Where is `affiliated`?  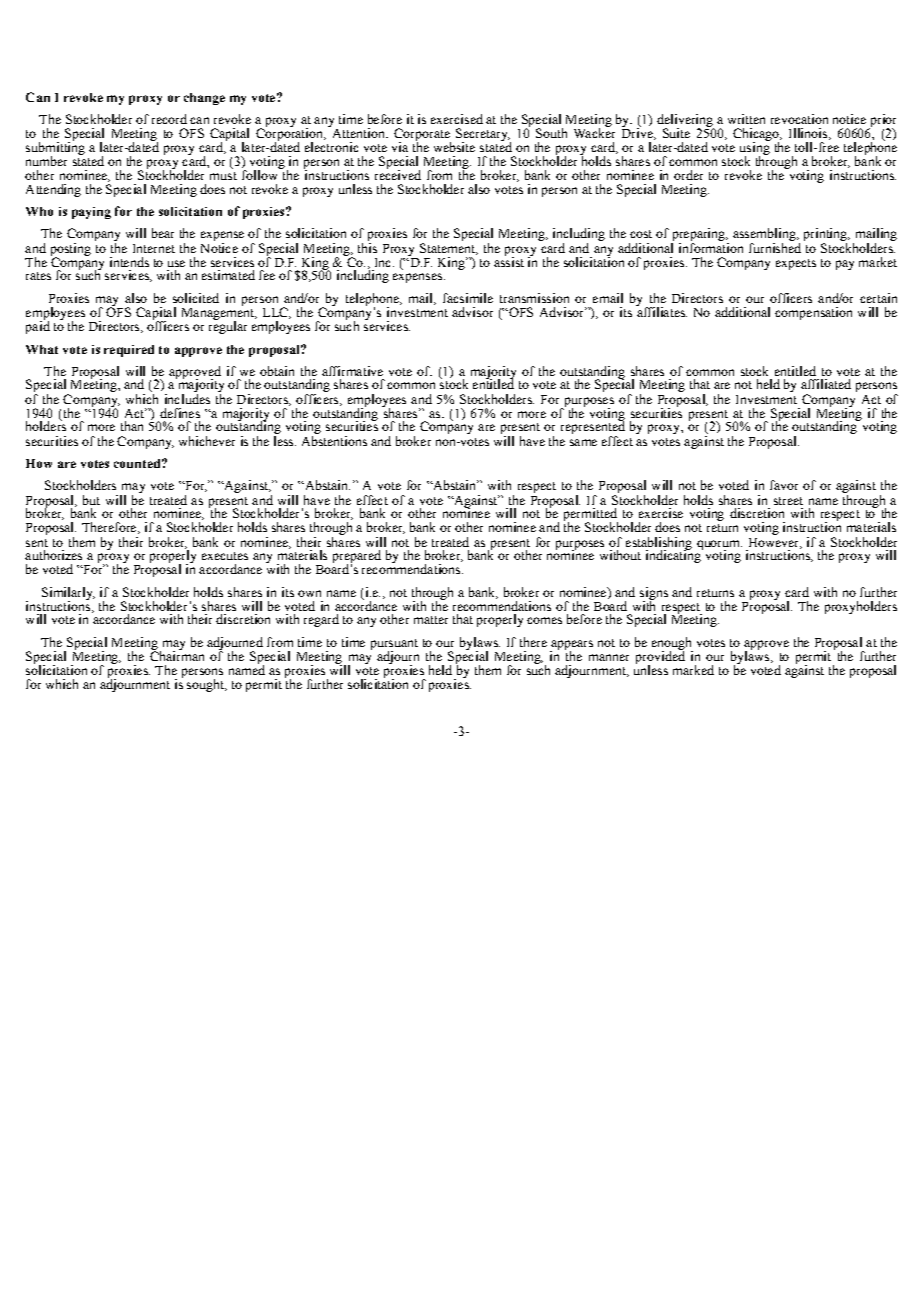 affiliated is located at coordinates (826, 384).
